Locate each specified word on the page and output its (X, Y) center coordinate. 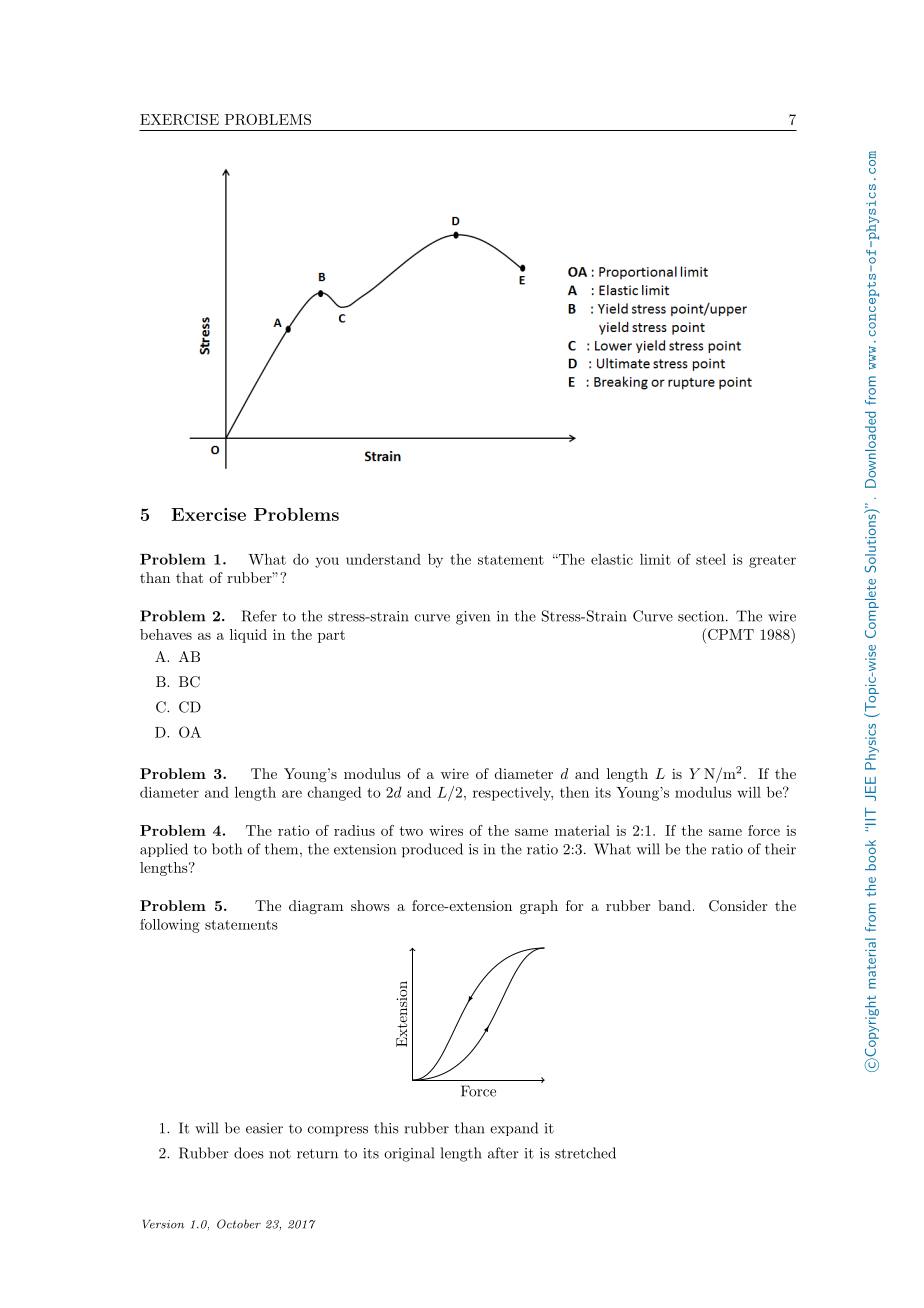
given (473, 618)
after (503, 1153)
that (189, 577)
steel (711, 559)
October (239, 1224)
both (227, 849)
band (674, 905)
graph (539, 907)
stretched (585, 1153)
